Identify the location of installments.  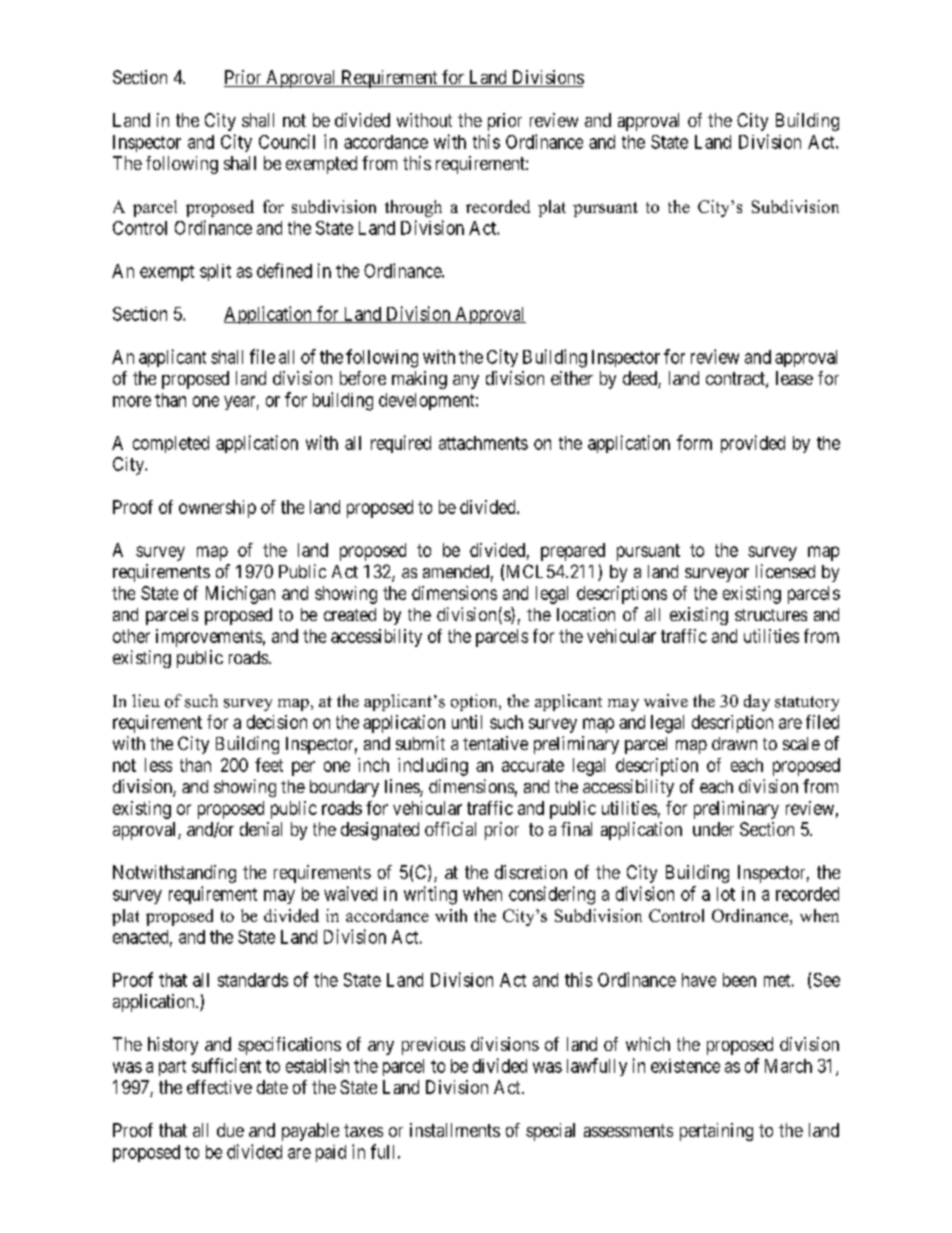
(455, 1130).
